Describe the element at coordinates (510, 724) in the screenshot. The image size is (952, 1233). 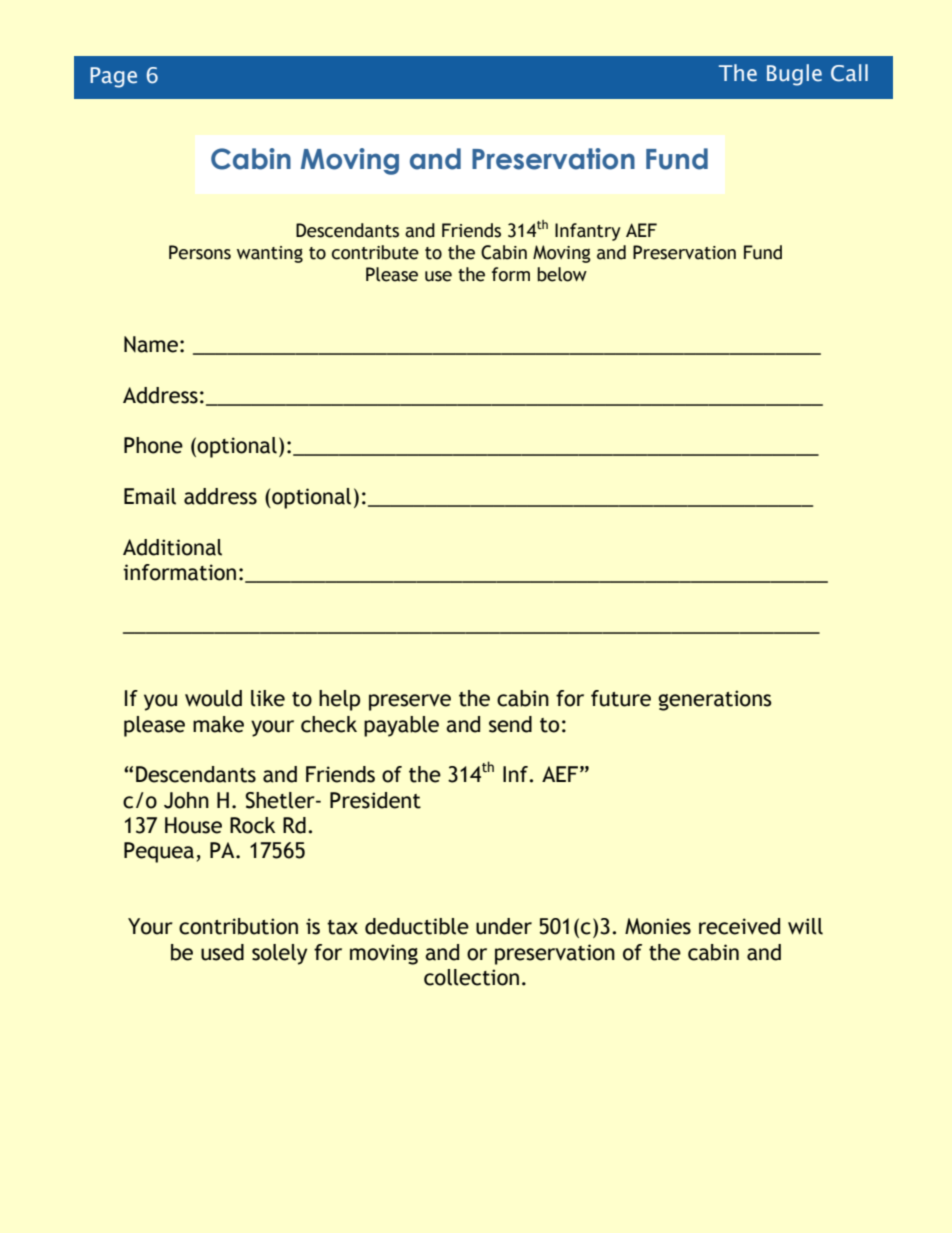
I see `send` at that location.
